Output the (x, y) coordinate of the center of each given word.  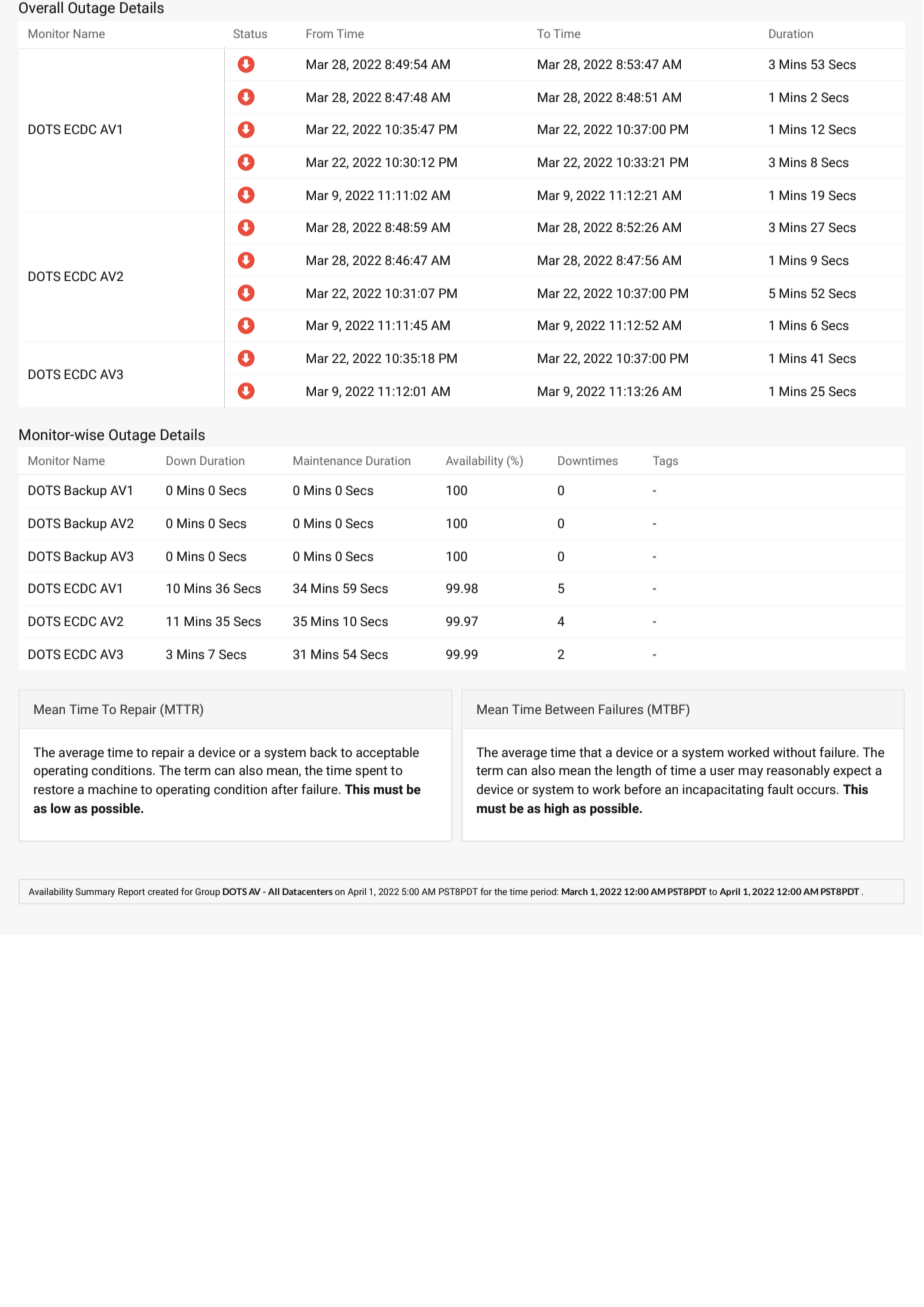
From (319, 33)
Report (131, 892)
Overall (41, 8)
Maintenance (327, 460)
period (544, 892)
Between (569, 709)
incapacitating (723, 790)
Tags (665, 462)
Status (250, 33)
